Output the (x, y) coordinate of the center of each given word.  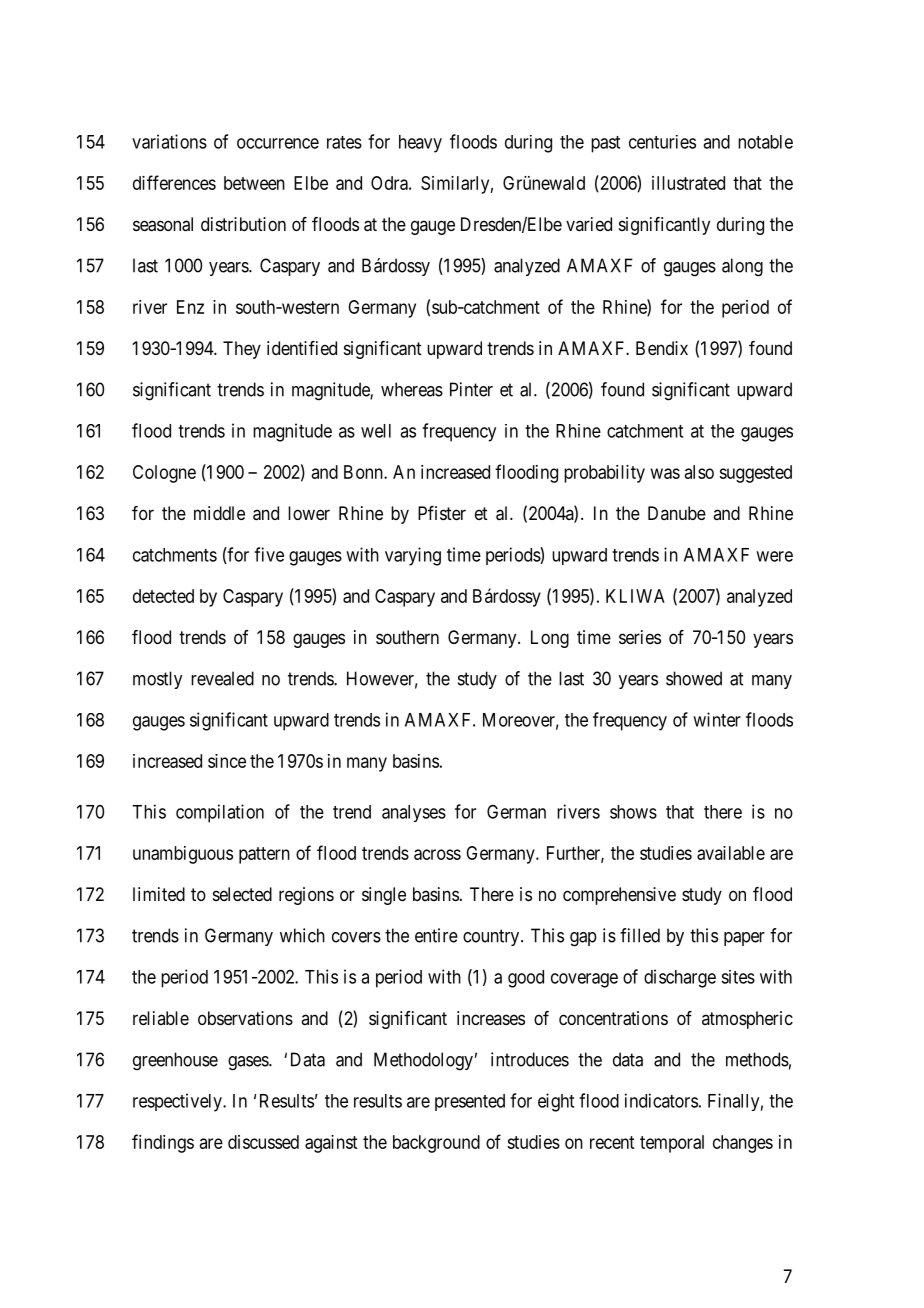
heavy (420, 144)
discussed (263, 1142)
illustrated (688, 183)
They (242, 350)
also (699, 472)
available (731, 853)
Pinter (471, 389)
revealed (222, 678)
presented (470, 1102)
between (254, 183)
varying (413, 556)
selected (242, 894)
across (437, 854)
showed (694, 678)
